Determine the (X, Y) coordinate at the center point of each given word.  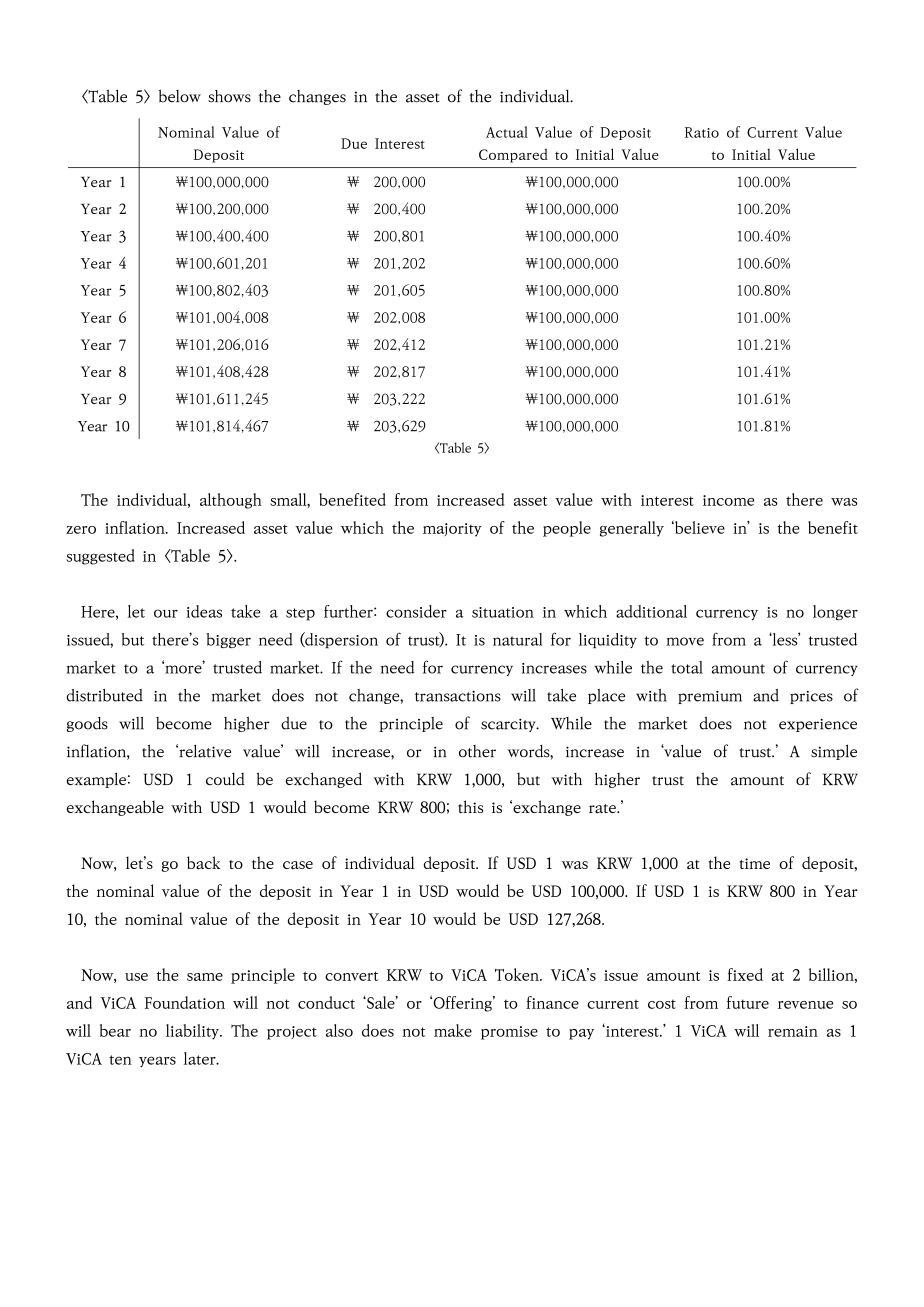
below (180, 96)
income (728, 500)
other (477, 751)
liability (193, 1032)
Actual (507, 132)
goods (87, 724)
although (231, 501)
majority (452, 530)
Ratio (702, 132)
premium (710, 697)
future (748, 1002)
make (453, 1030)
